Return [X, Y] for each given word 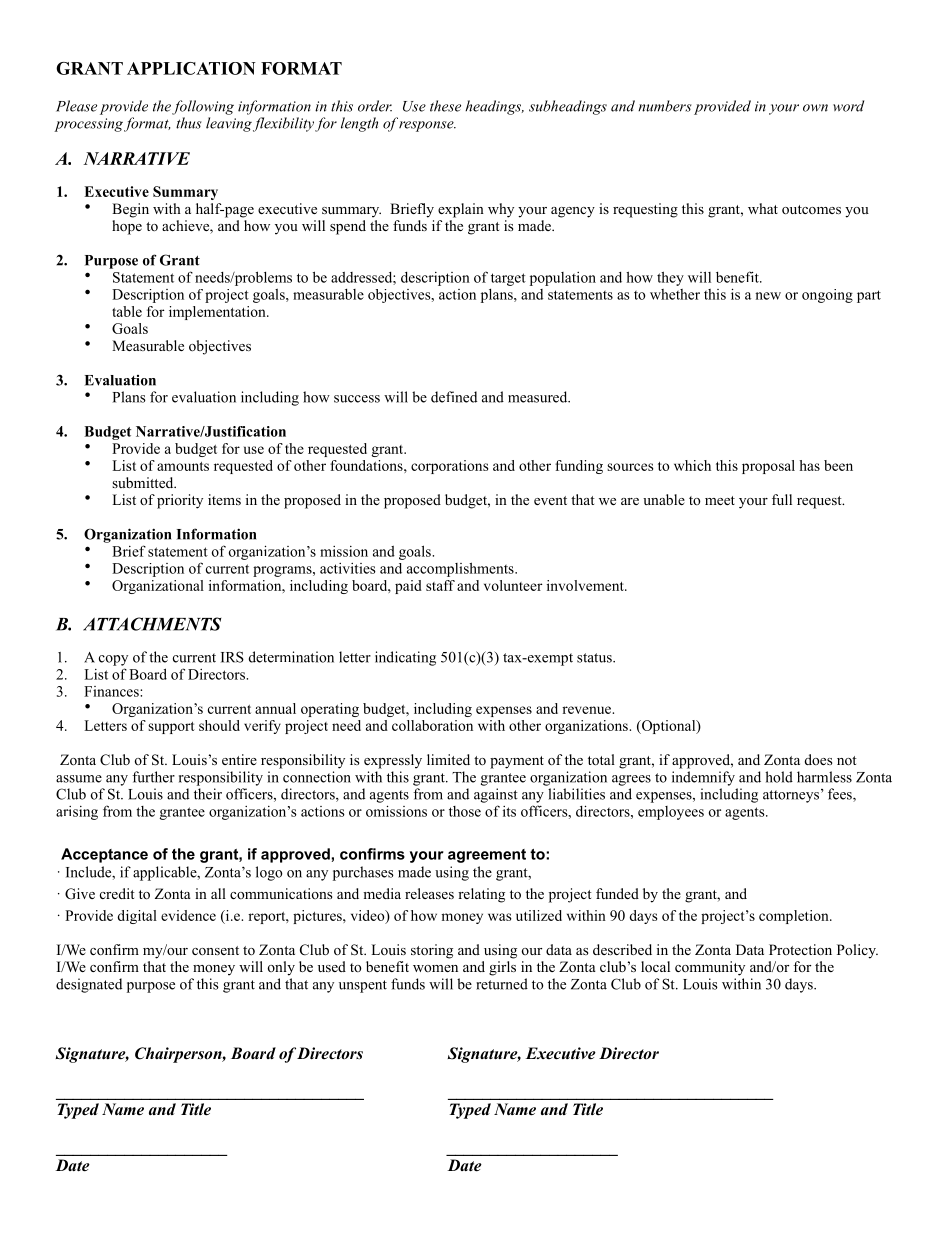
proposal [768, 467]
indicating [405, 658]
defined [454, 397]
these [445, 106]
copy [113, 660]
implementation [218, 313]
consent [215, 950]
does [818, 759]
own [815, 108]
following [203, 107]
